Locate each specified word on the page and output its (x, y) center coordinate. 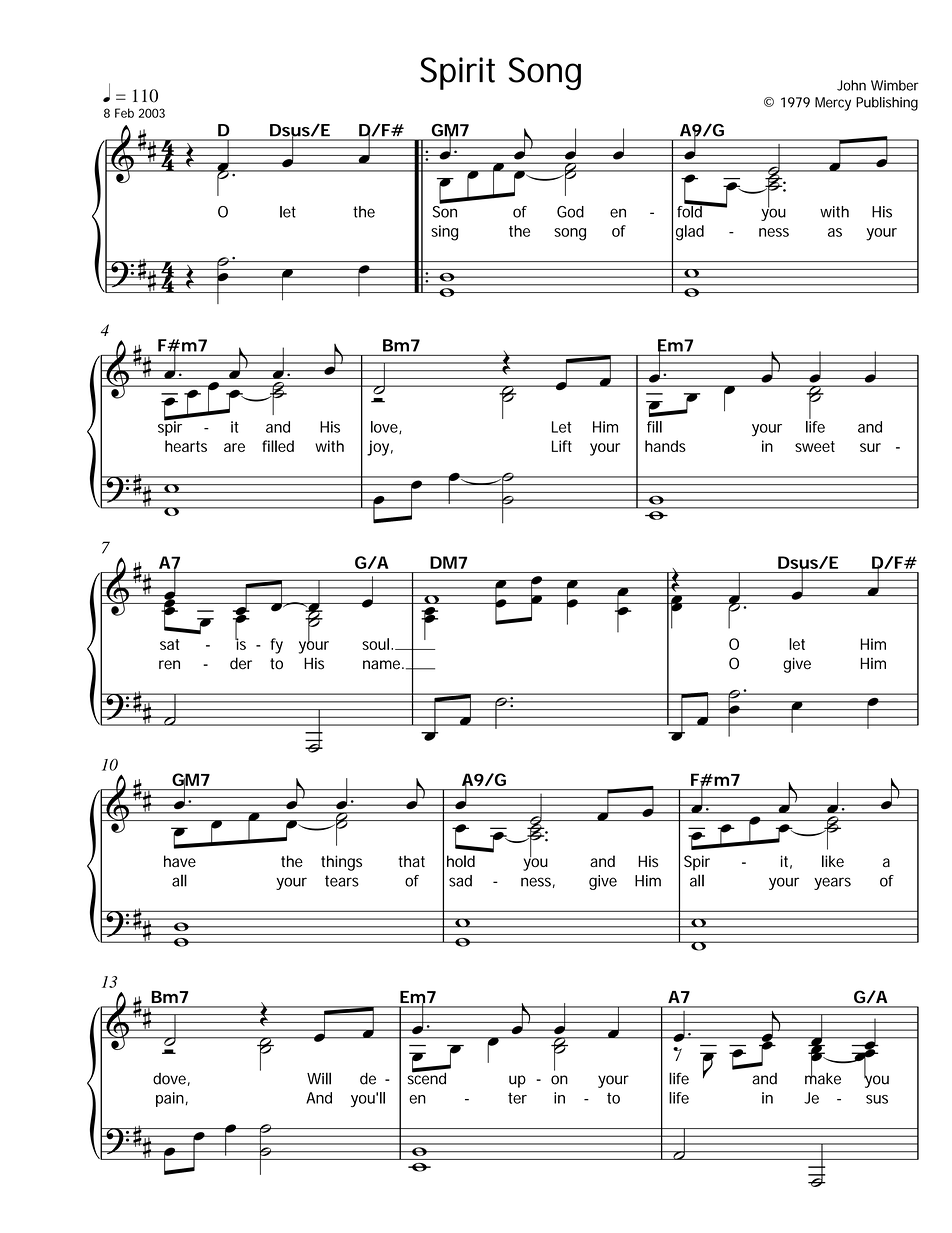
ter (517, 1098)
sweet (815, 446)
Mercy (833, 104)
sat (169, 644)
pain (170, 1099)
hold (461, 861)
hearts (186, 446)
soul (375, 644)
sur (870, 447)
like (833, 861)
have (180, 861)
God (570, 212)
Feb (124, 113)
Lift (562, 446)
